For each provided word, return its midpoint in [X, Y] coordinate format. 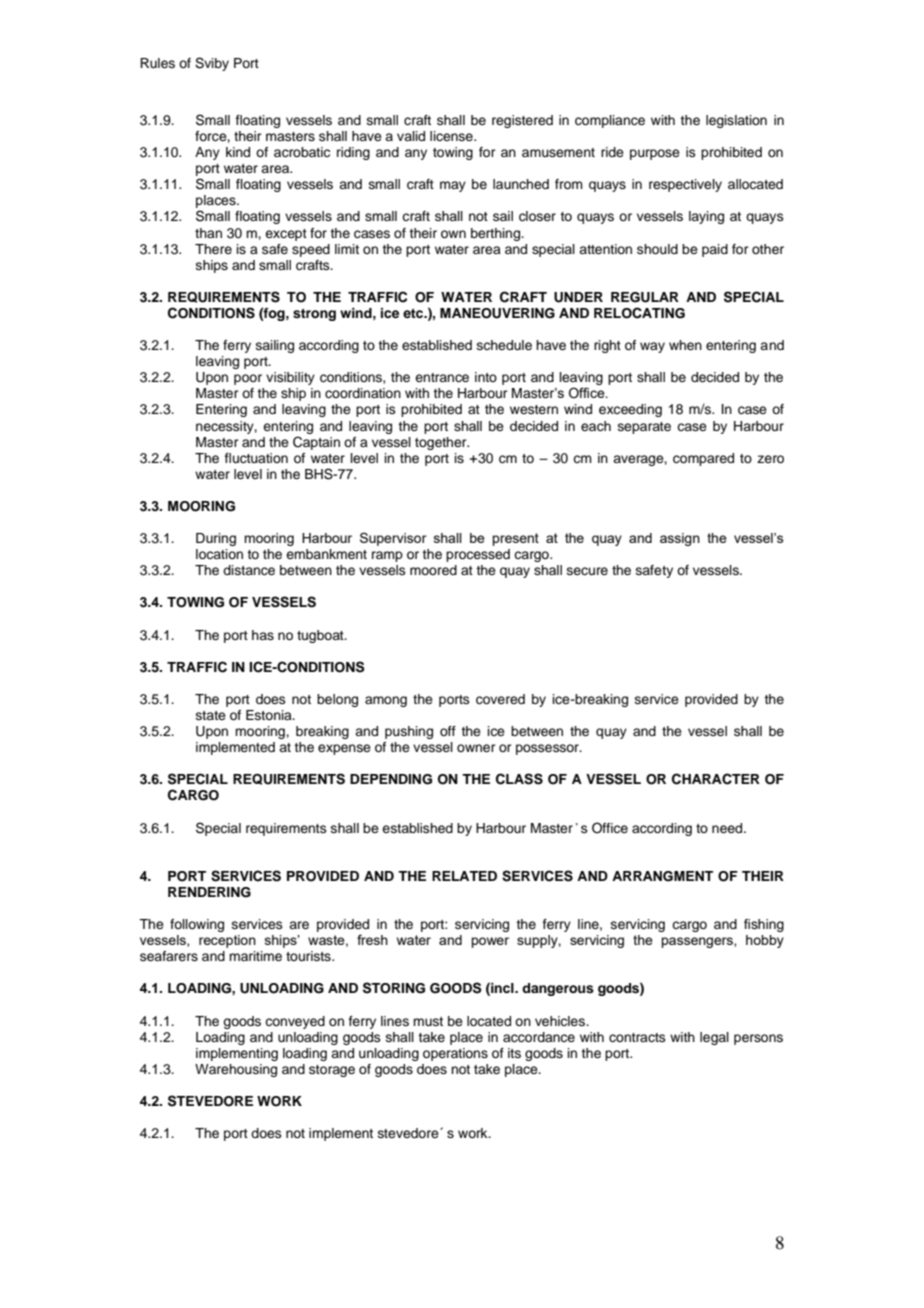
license [452, 136]
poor [248, 379]
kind [238, 152]
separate [644, 428]
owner [476, 748]
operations [455, 1054]
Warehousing [236, 1070]
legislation [736, 121]
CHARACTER [716, 779]
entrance [442, 377]
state [211, 715]
